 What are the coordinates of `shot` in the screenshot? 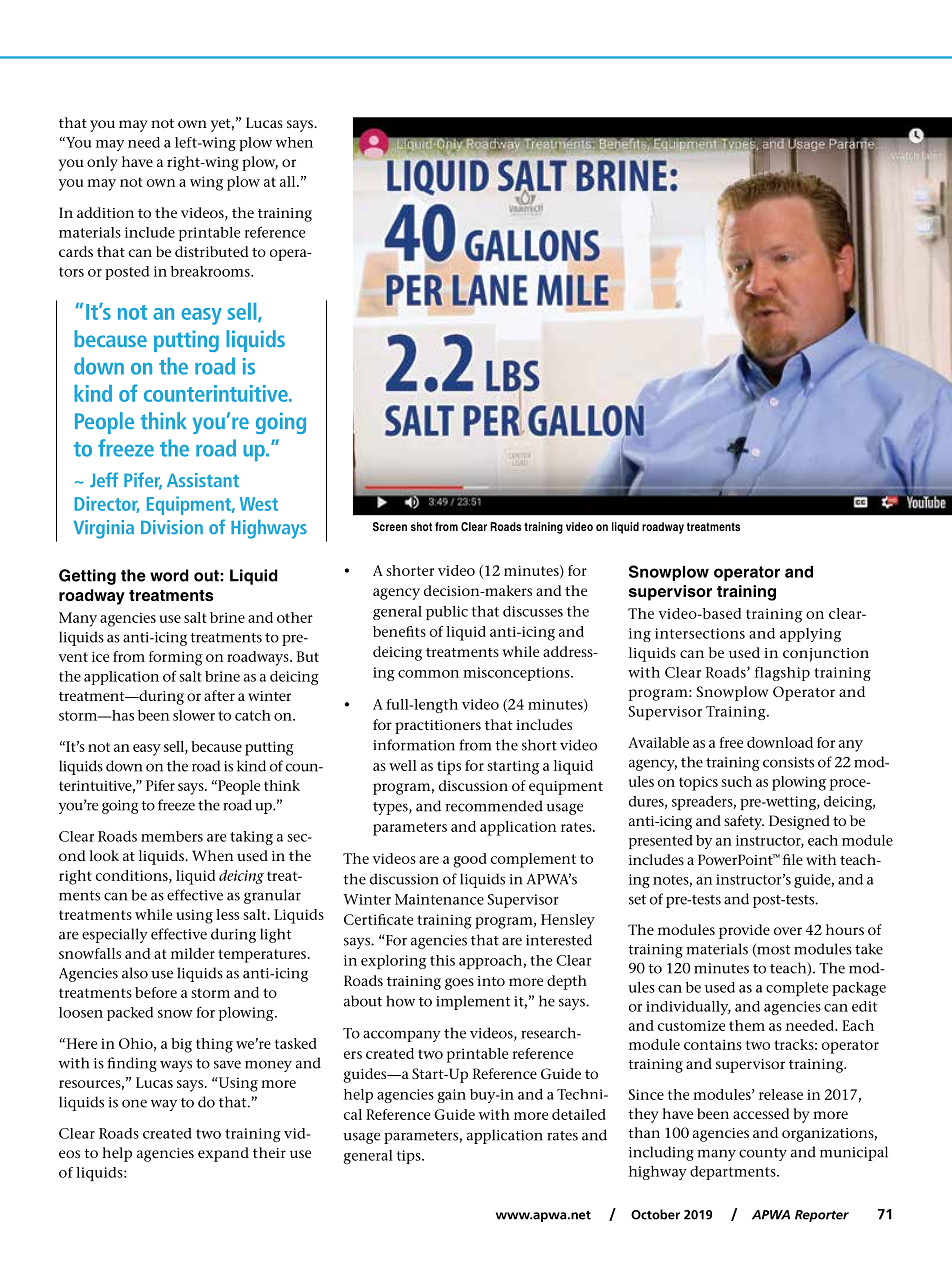 It's located at (421, 526).
